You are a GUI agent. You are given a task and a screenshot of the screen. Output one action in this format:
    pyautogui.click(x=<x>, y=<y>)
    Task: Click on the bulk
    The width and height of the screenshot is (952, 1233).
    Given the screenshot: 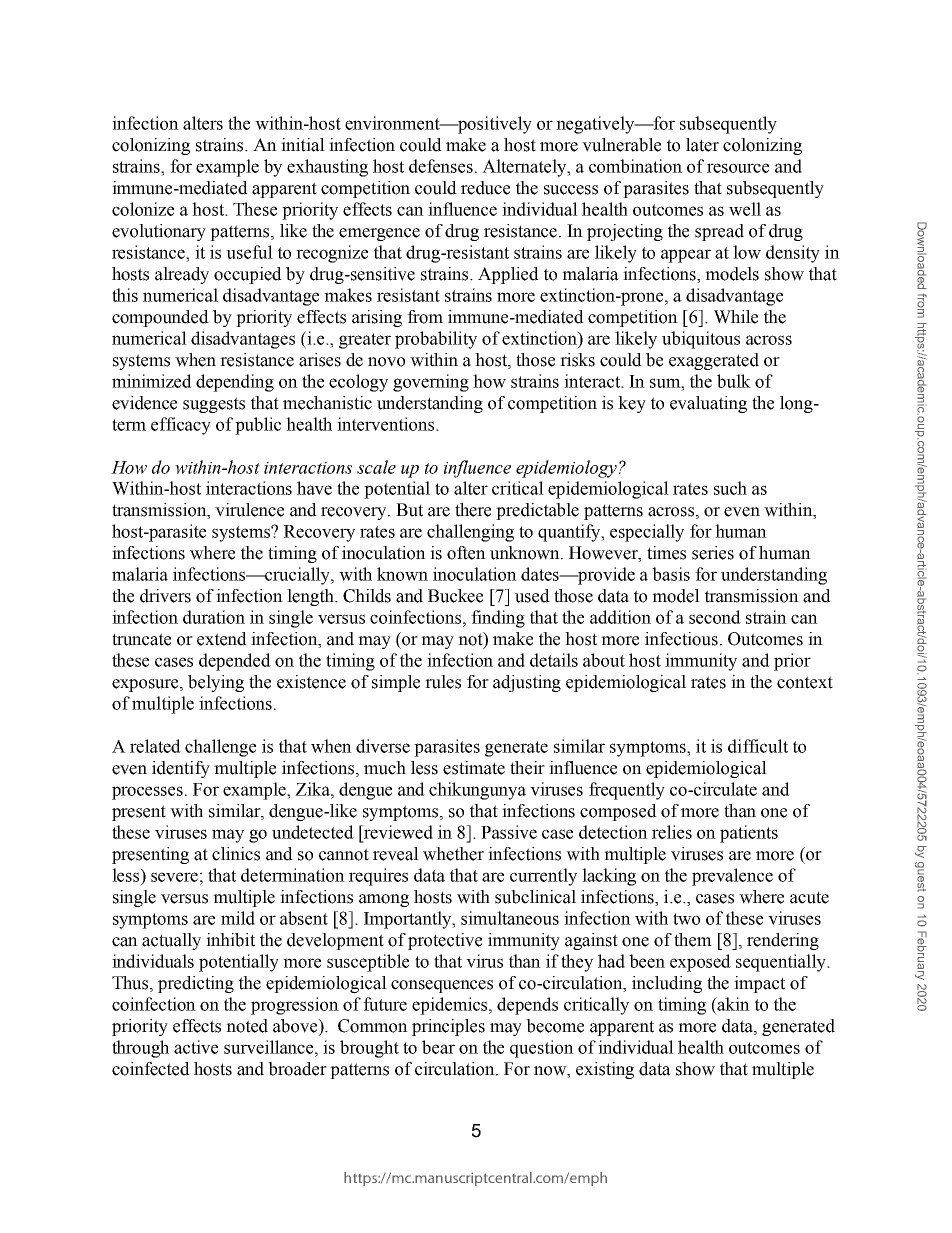 What is the action you would take?
    pyautogui.click(x=734, y=381)
